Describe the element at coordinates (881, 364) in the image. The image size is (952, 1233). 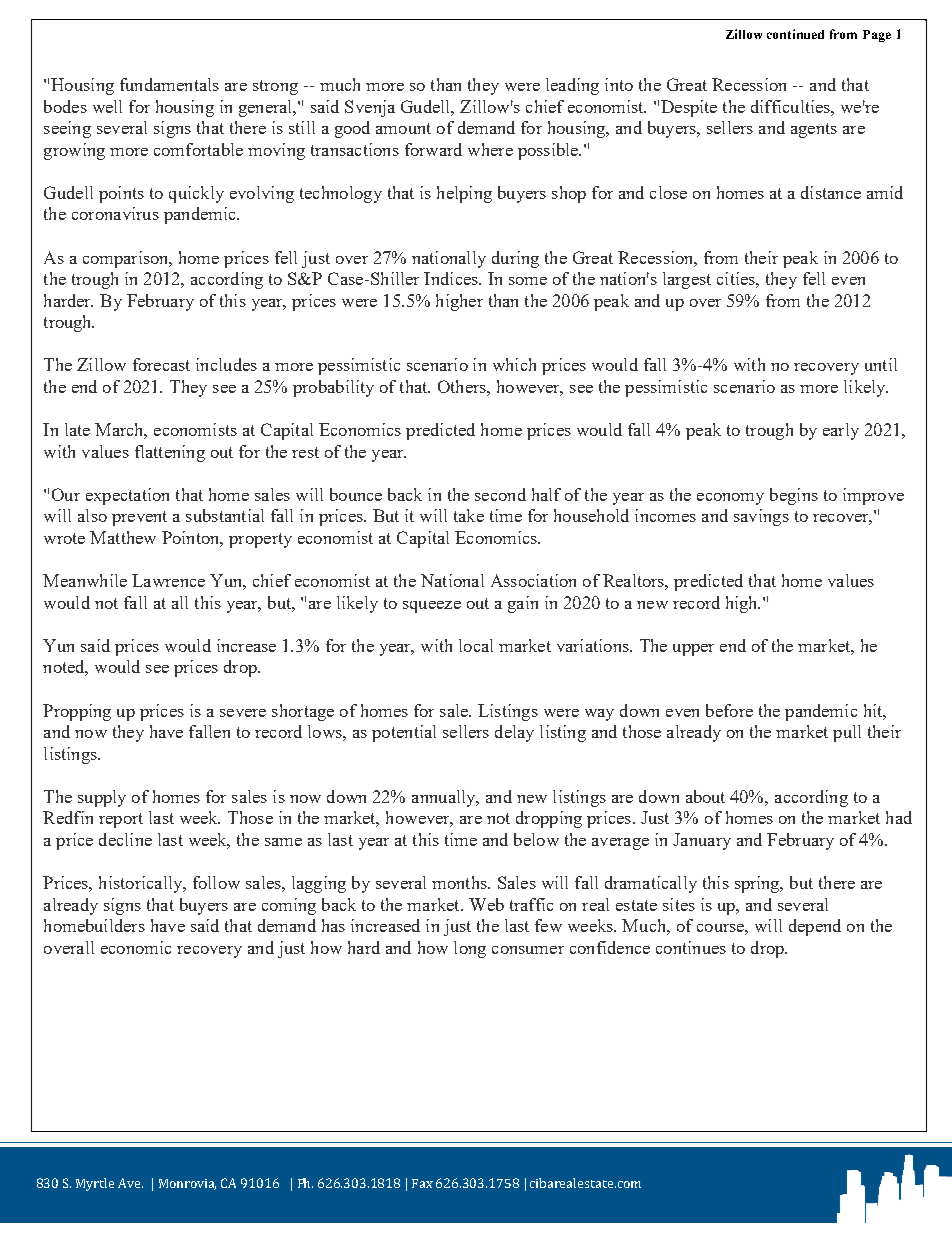
I see `until` at that location.
